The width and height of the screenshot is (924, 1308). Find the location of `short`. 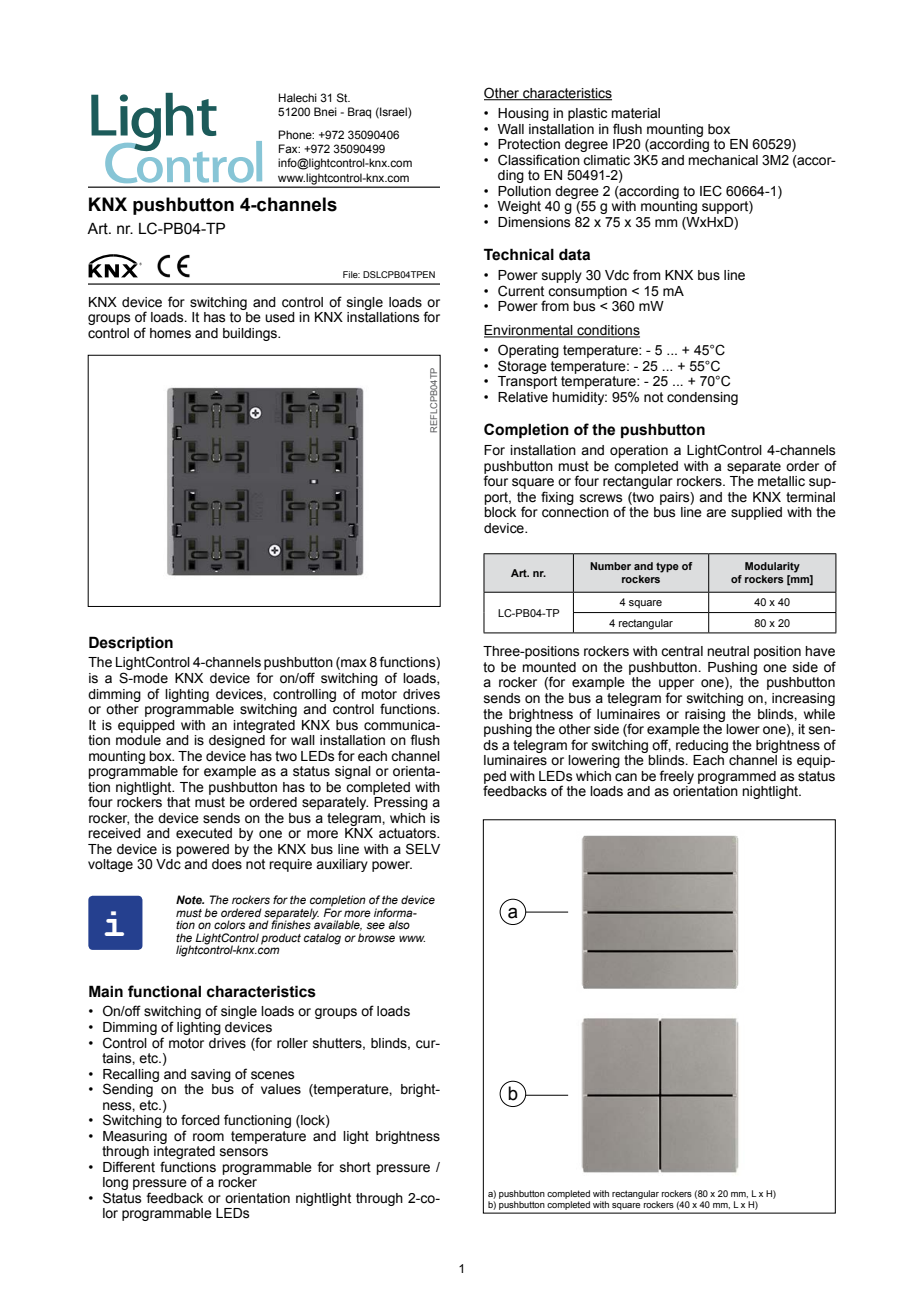

short is located at coordinates (355, 1167).
